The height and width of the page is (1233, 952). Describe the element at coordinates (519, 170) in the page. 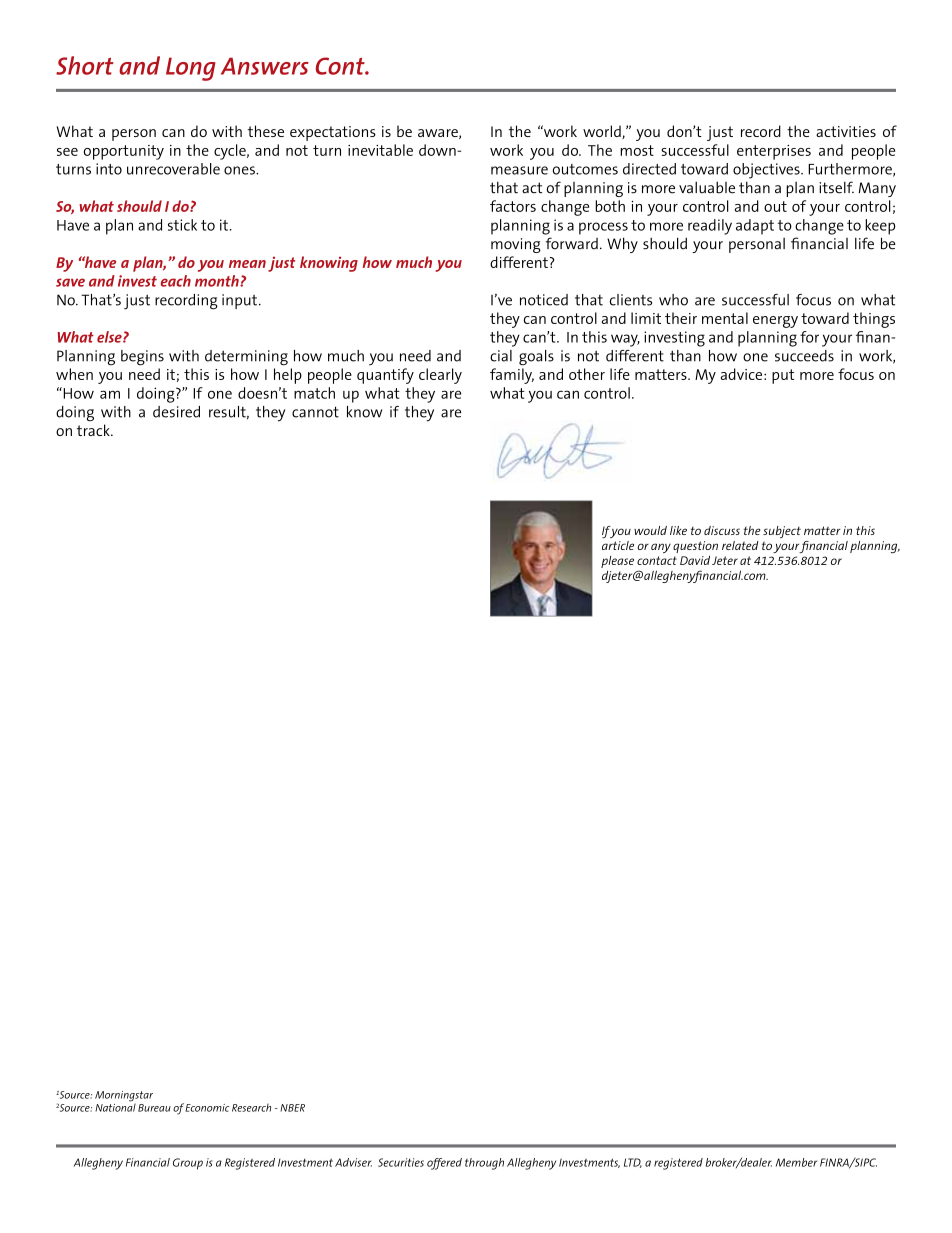

I see `measure` at that location.
